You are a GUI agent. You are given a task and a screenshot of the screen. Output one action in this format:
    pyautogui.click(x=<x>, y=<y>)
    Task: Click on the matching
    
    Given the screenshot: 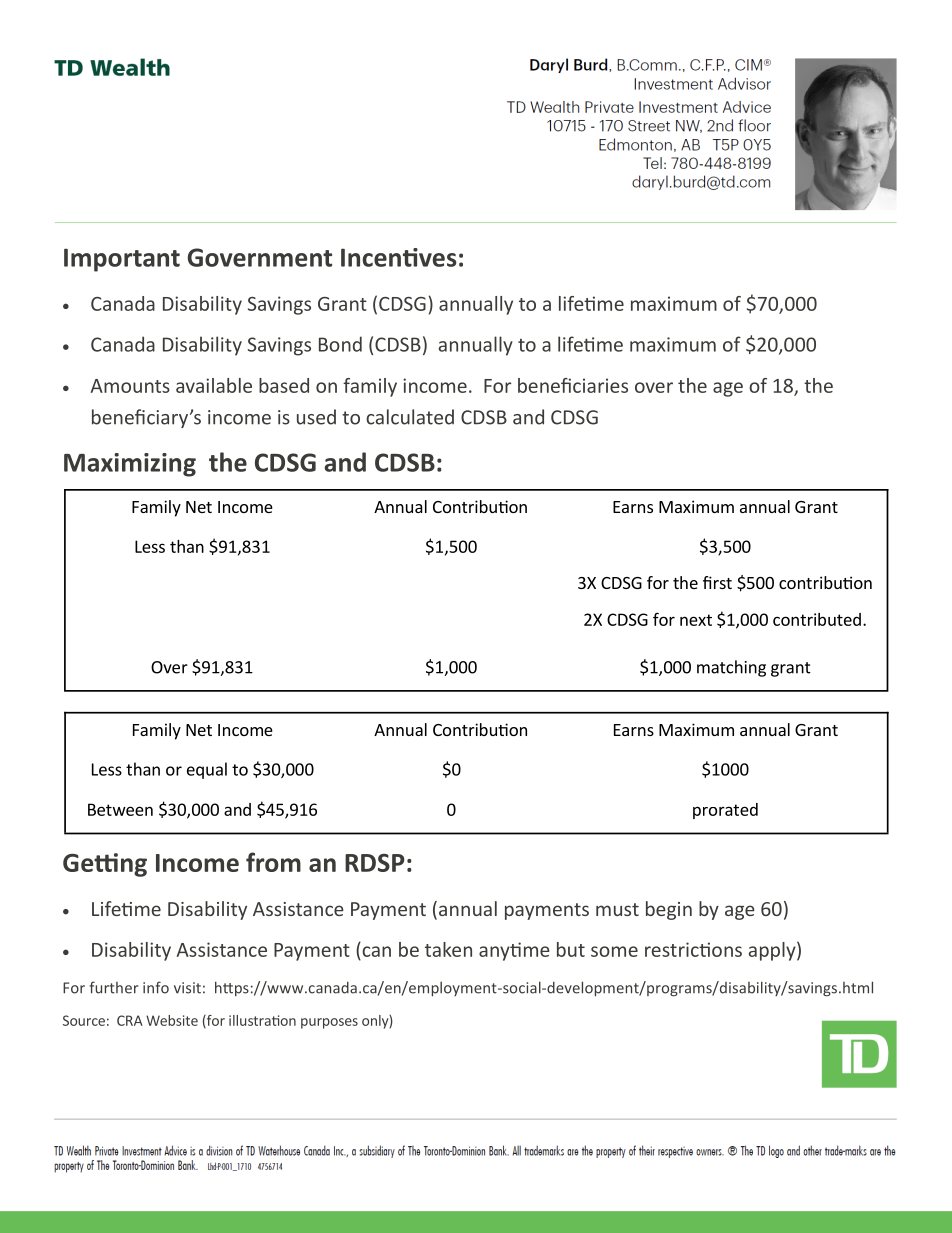 What is the action you would take?
    pyautogui.click(x=731, y=668)
